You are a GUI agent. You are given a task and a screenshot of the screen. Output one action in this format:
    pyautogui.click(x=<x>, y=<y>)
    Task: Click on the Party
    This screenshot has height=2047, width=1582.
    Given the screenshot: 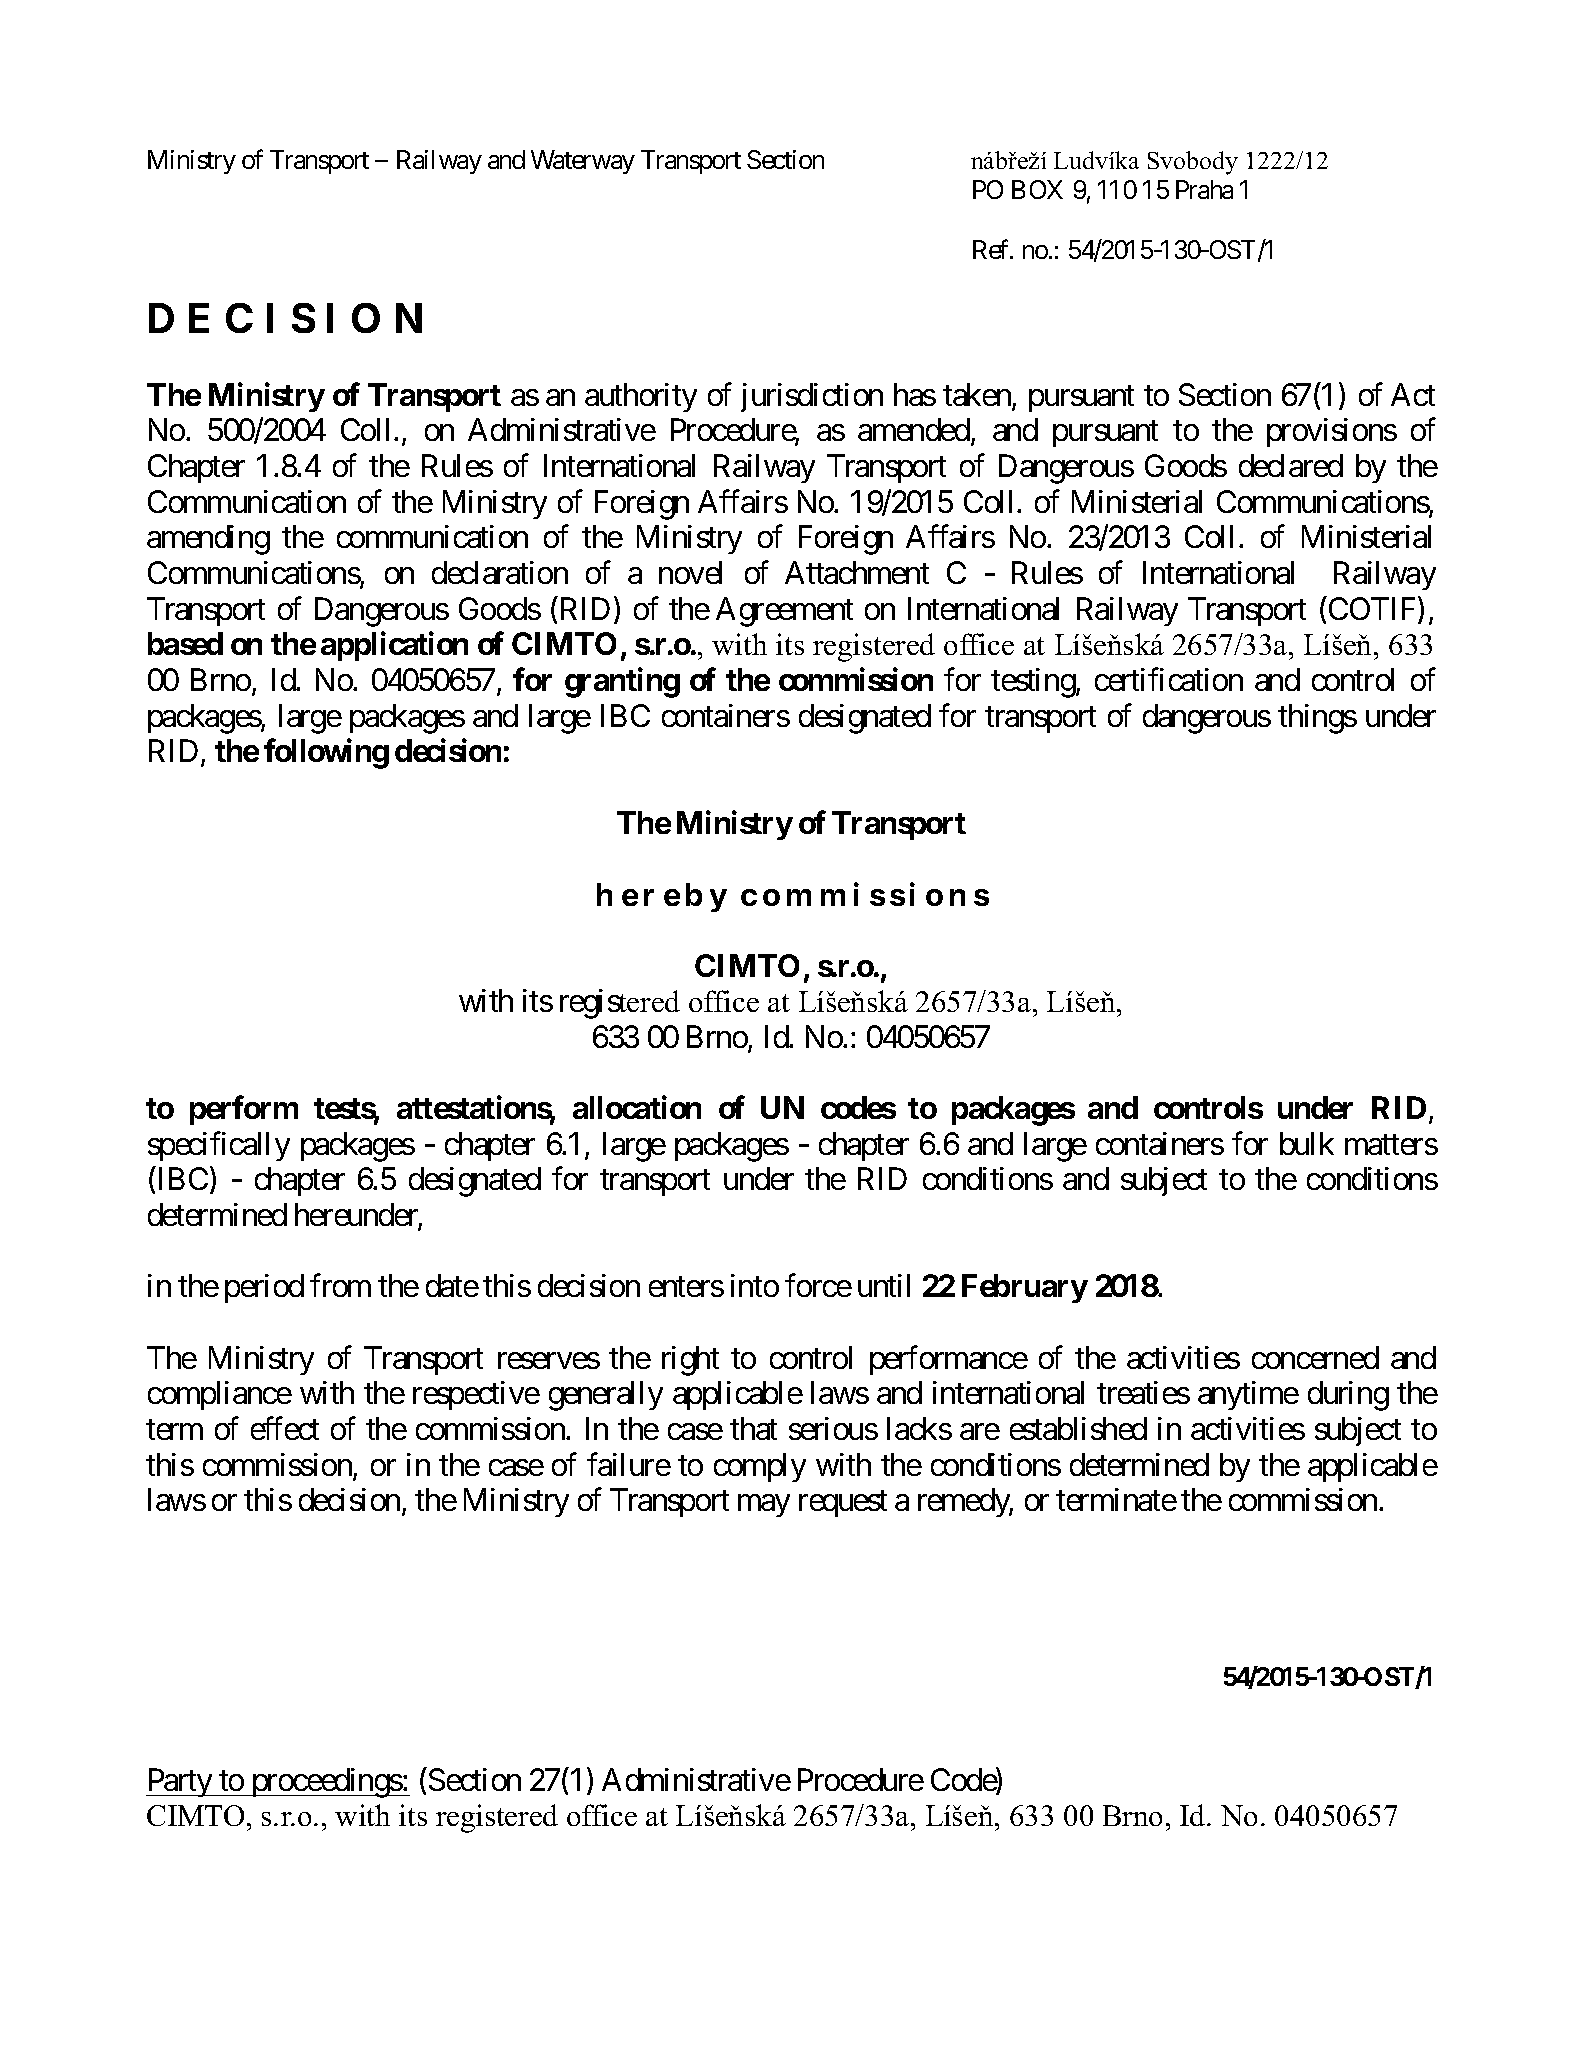 What is the action you would take?
    pyautogui.click(x=180, y=1782)
